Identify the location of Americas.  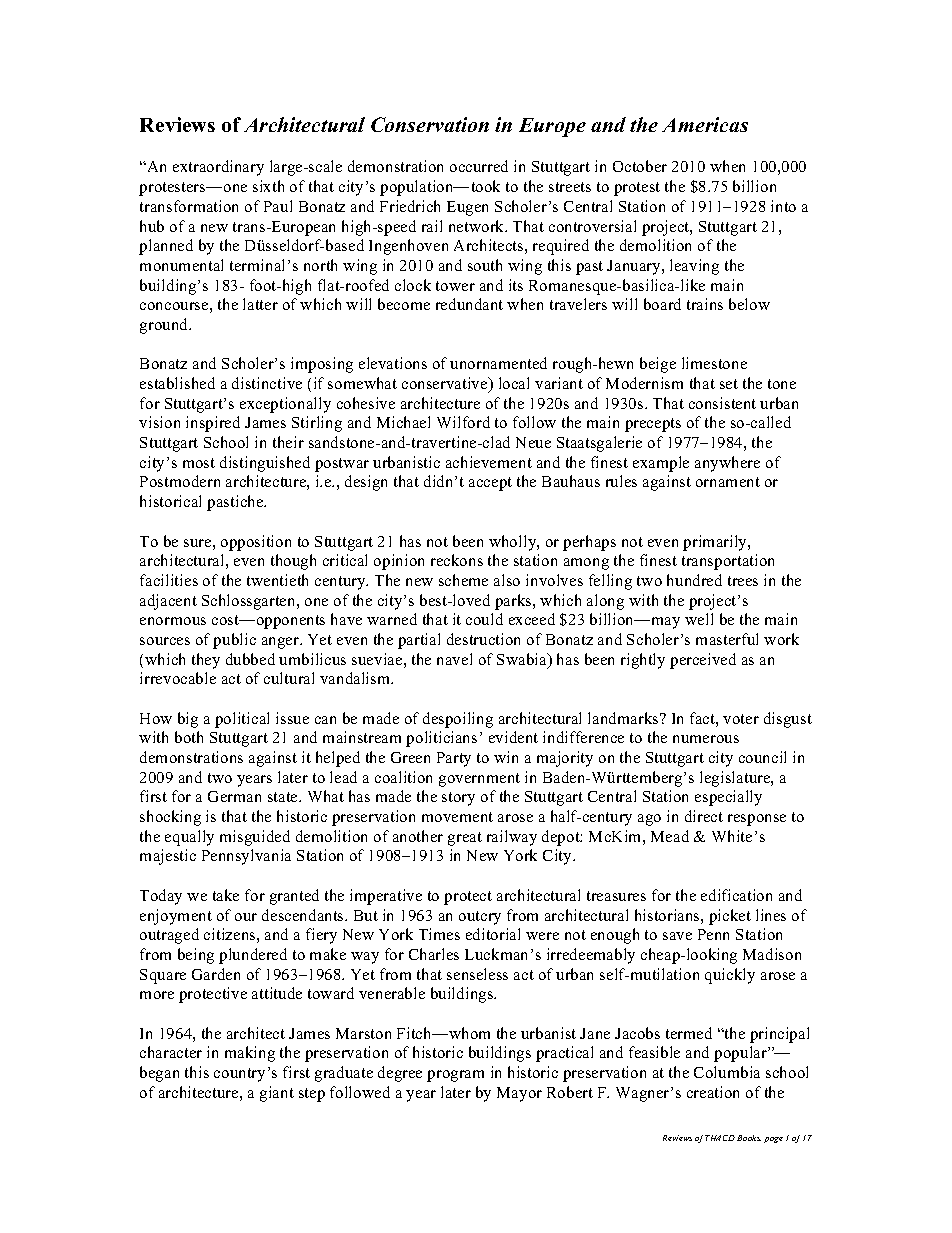
(705, 124).
